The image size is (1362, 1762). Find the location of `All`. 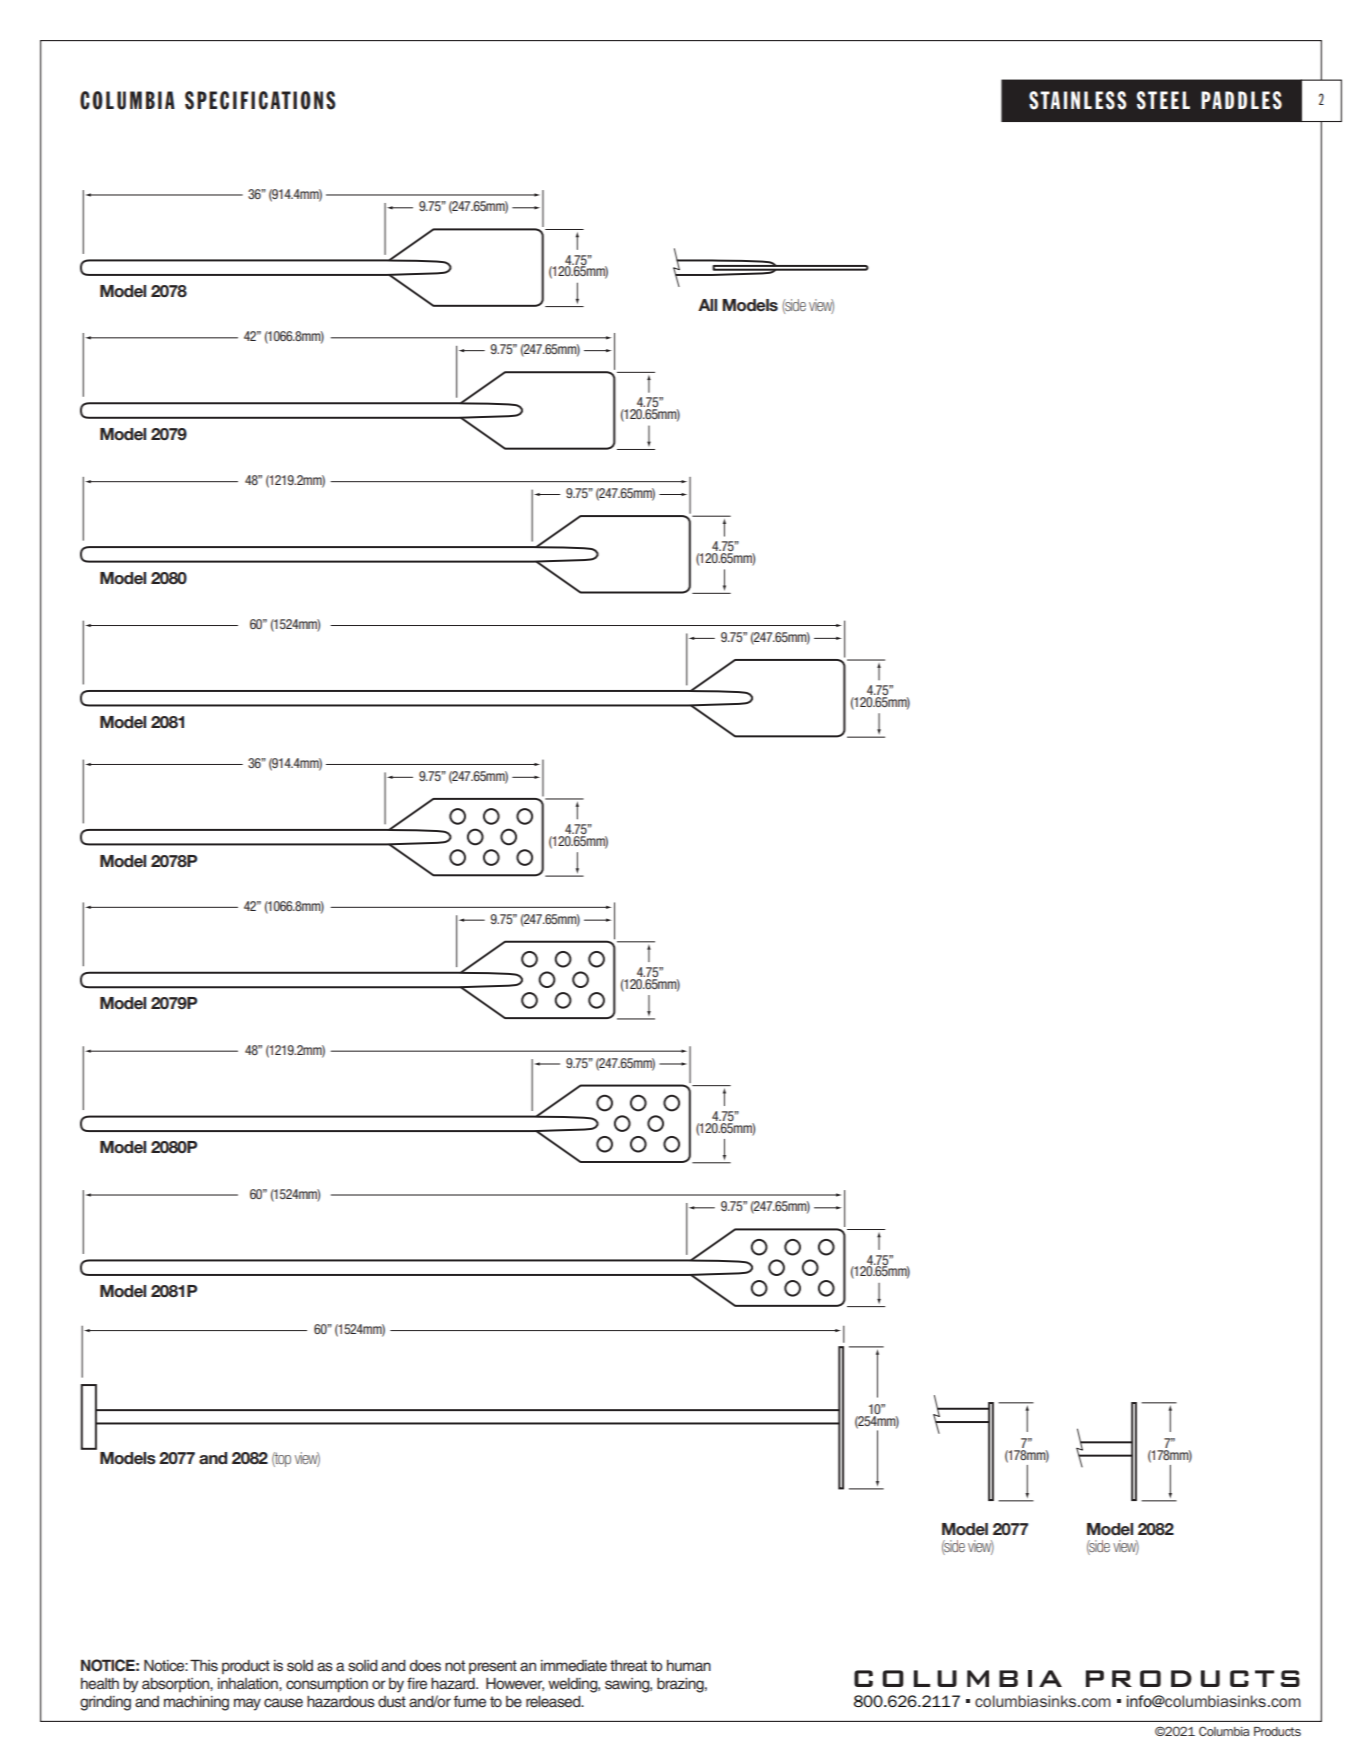

All is located at coordinates (707, 305).
